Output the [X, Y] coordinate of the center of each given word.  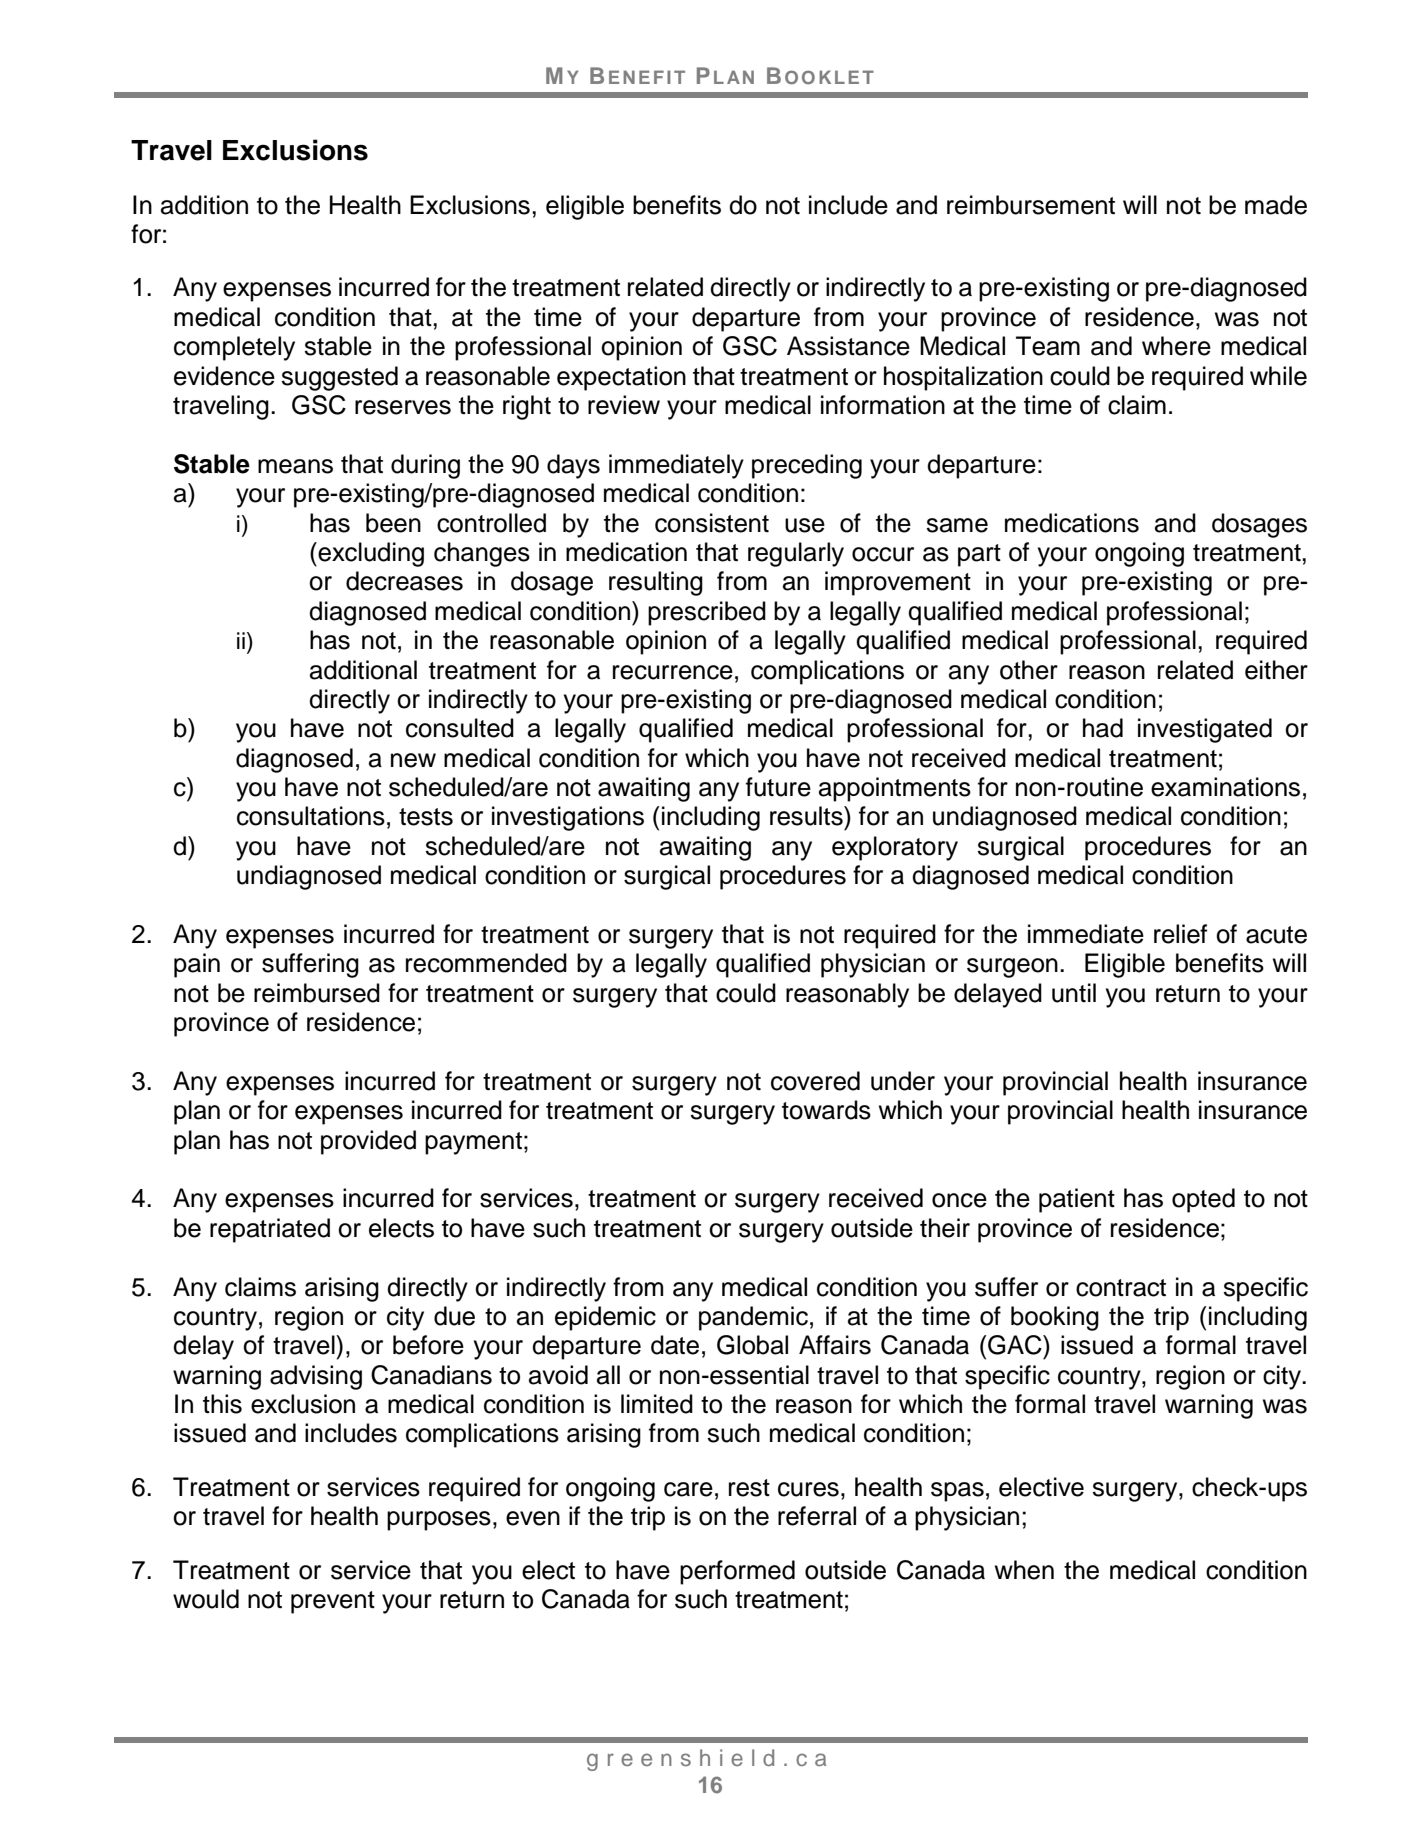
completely [234, 348]
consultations [311, 816]
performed [737, 1572]
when [1024, 1570]
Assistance [848, 346]
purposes [439, 1521]
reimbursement [1031, 205]
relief [1180, 934]
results [807, 816]
